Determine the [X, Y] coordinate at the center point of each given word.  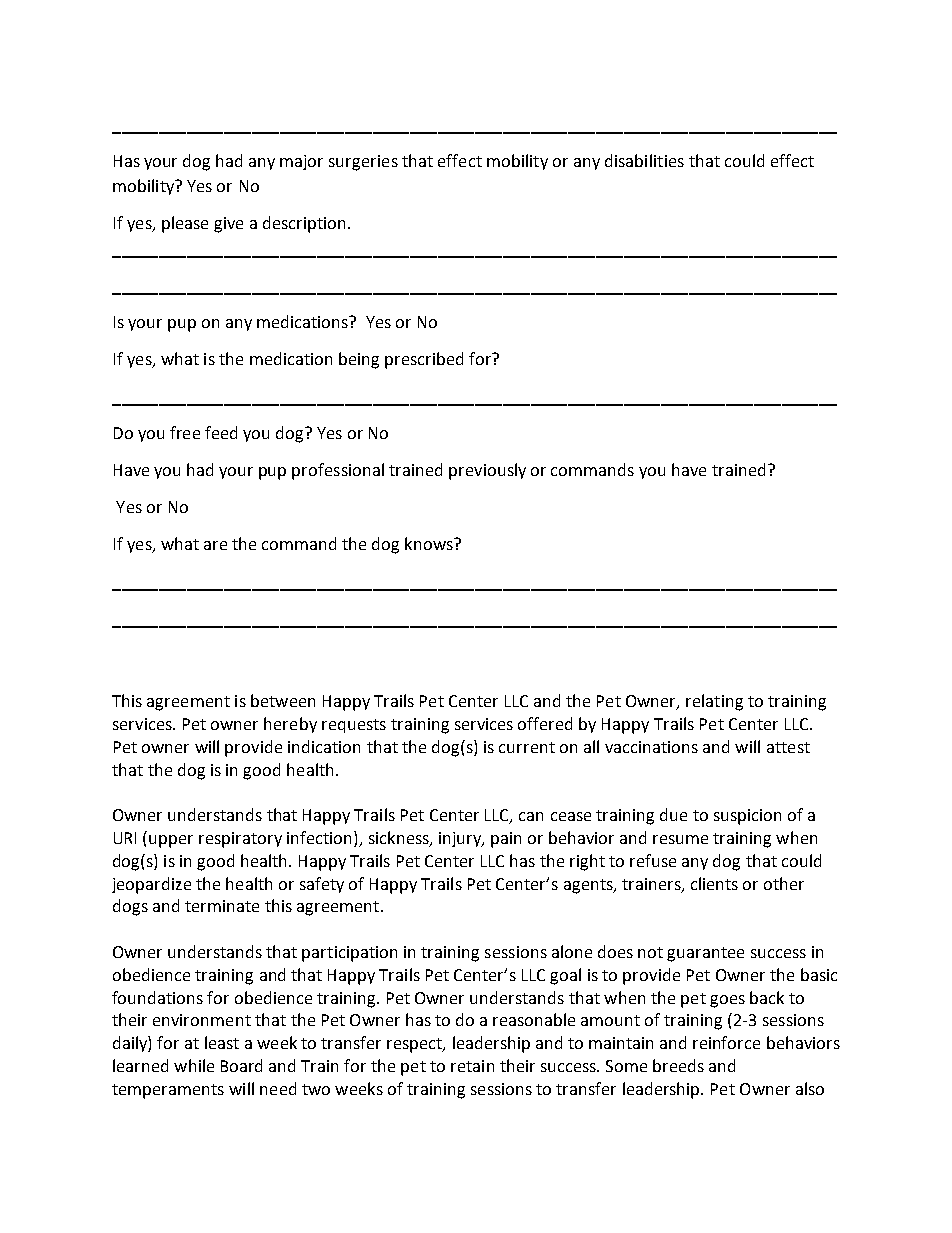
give [228, 225]
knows [430, 543]
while [194, 1065]
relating [714, 702]
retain [472, 1066]
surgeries [363, 163]
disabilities [644, 160]
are [215, 545]
